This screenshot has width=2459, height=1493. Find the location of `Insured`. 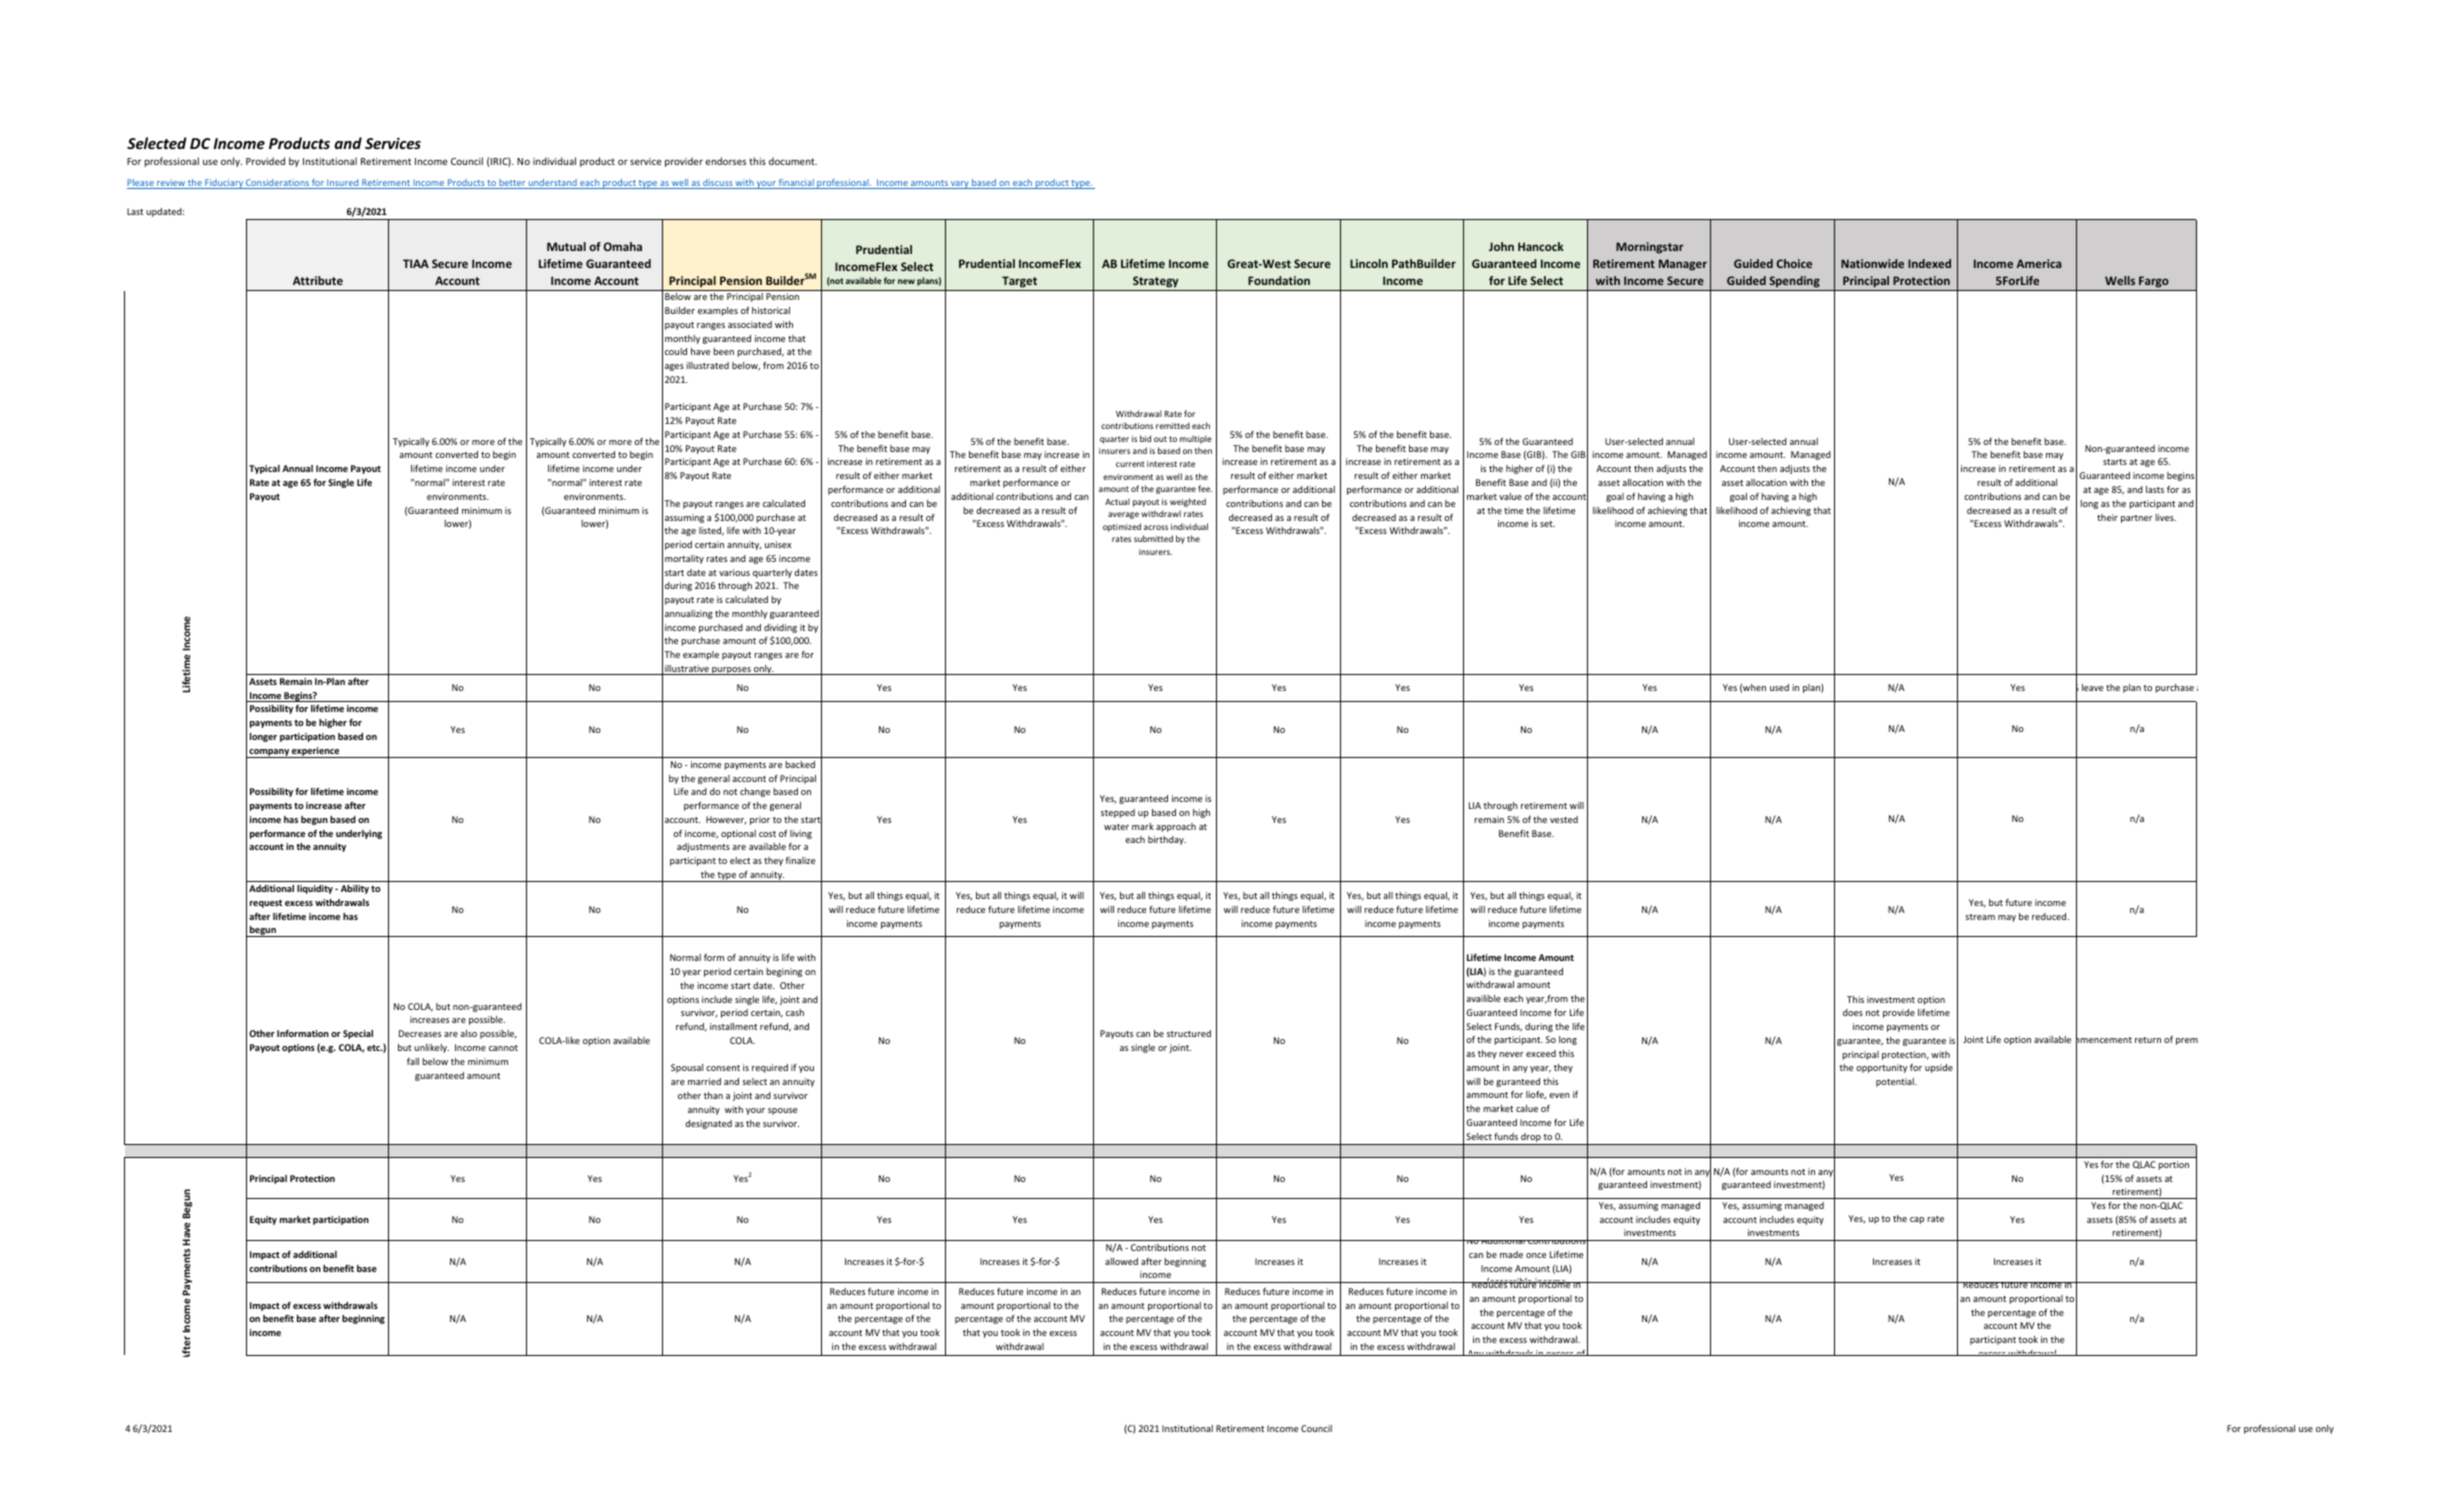

Insured is located at coordinates (343, 184).
